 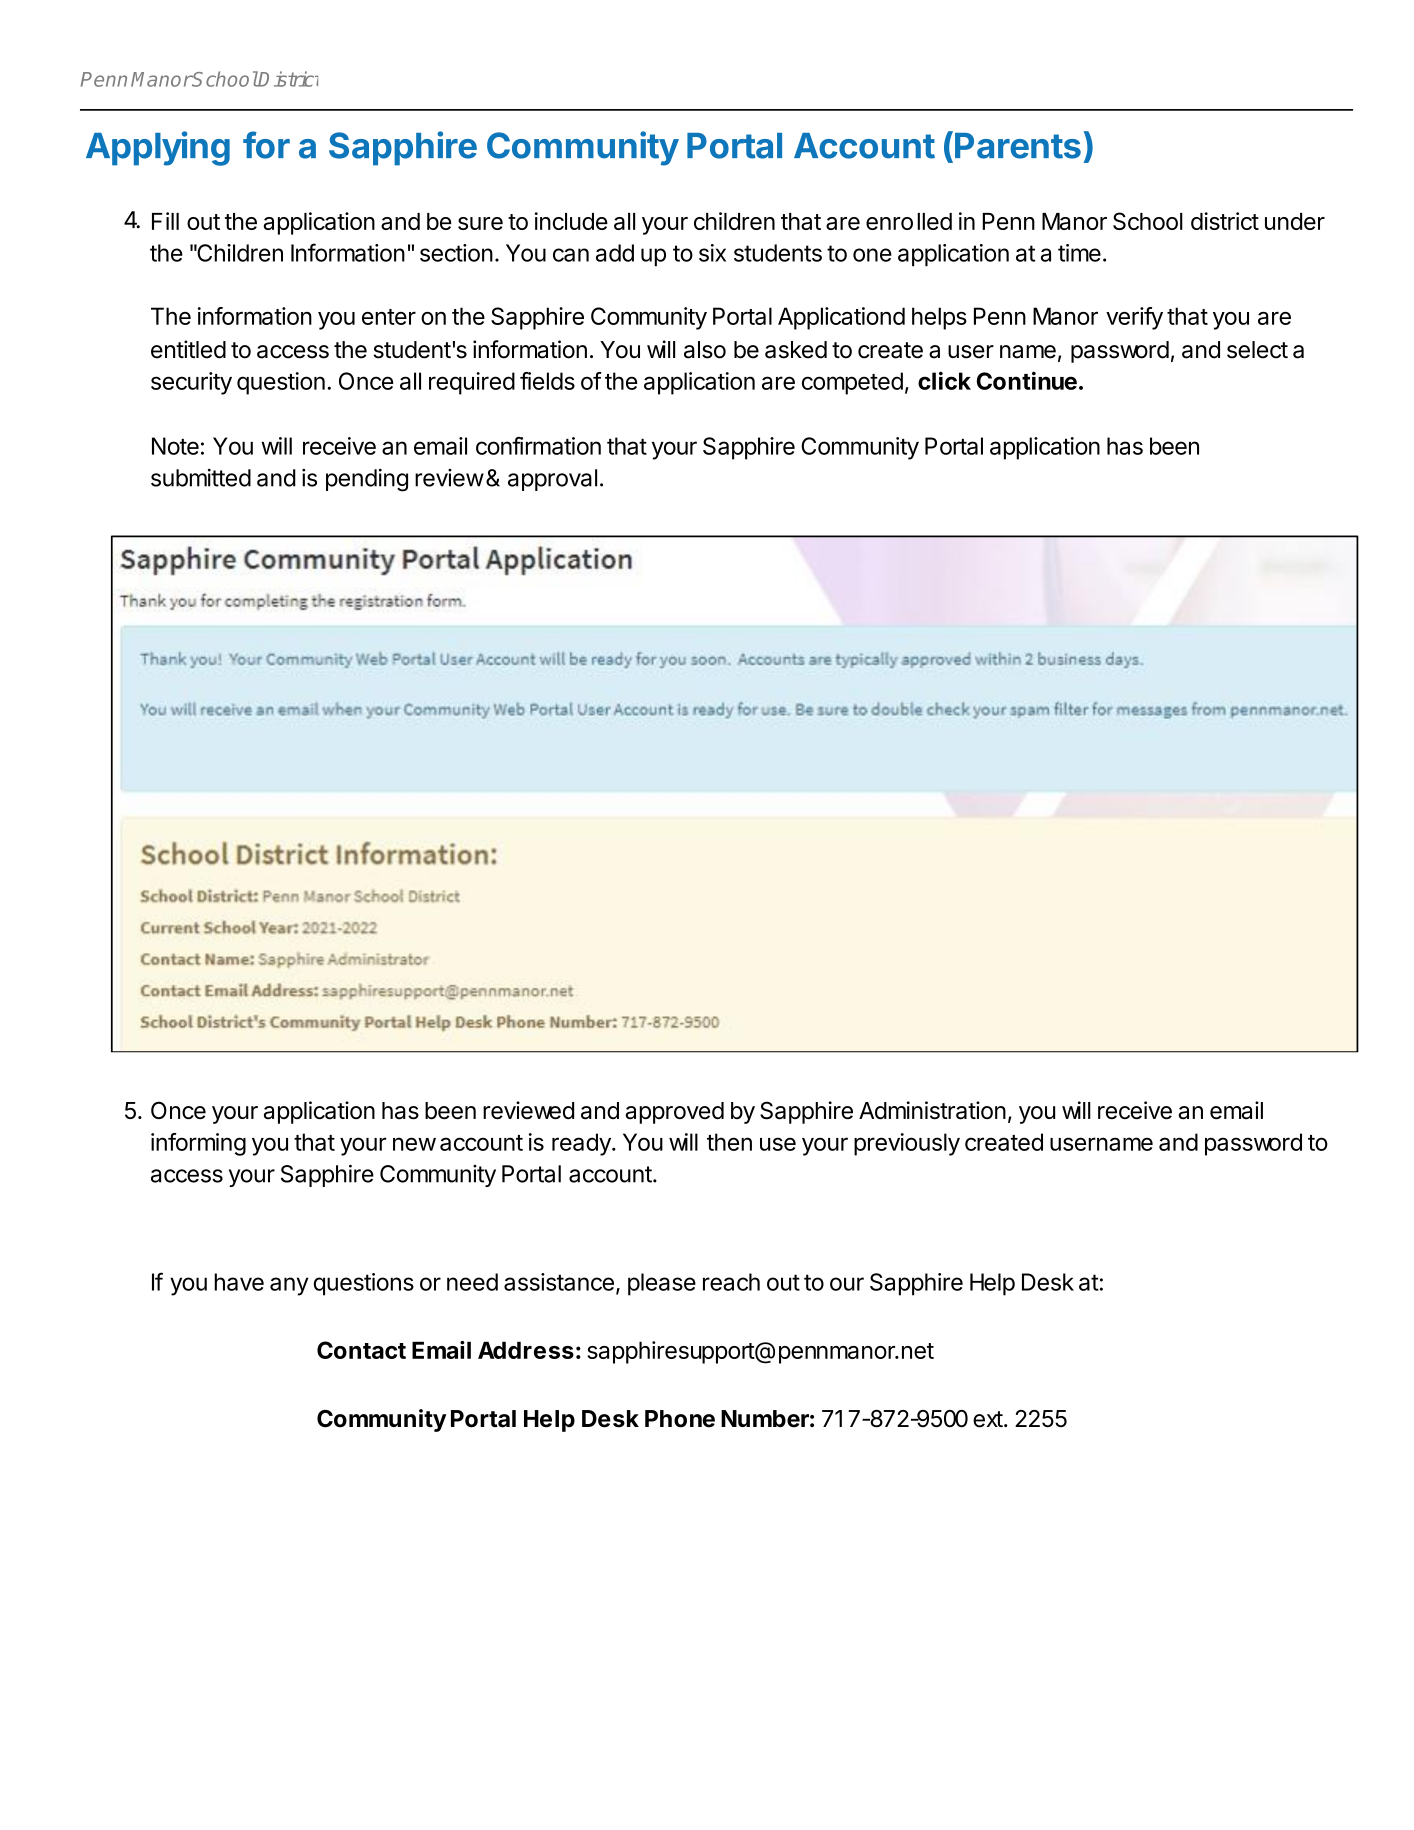 I want to click on approval, so click(x=552, y=480).
